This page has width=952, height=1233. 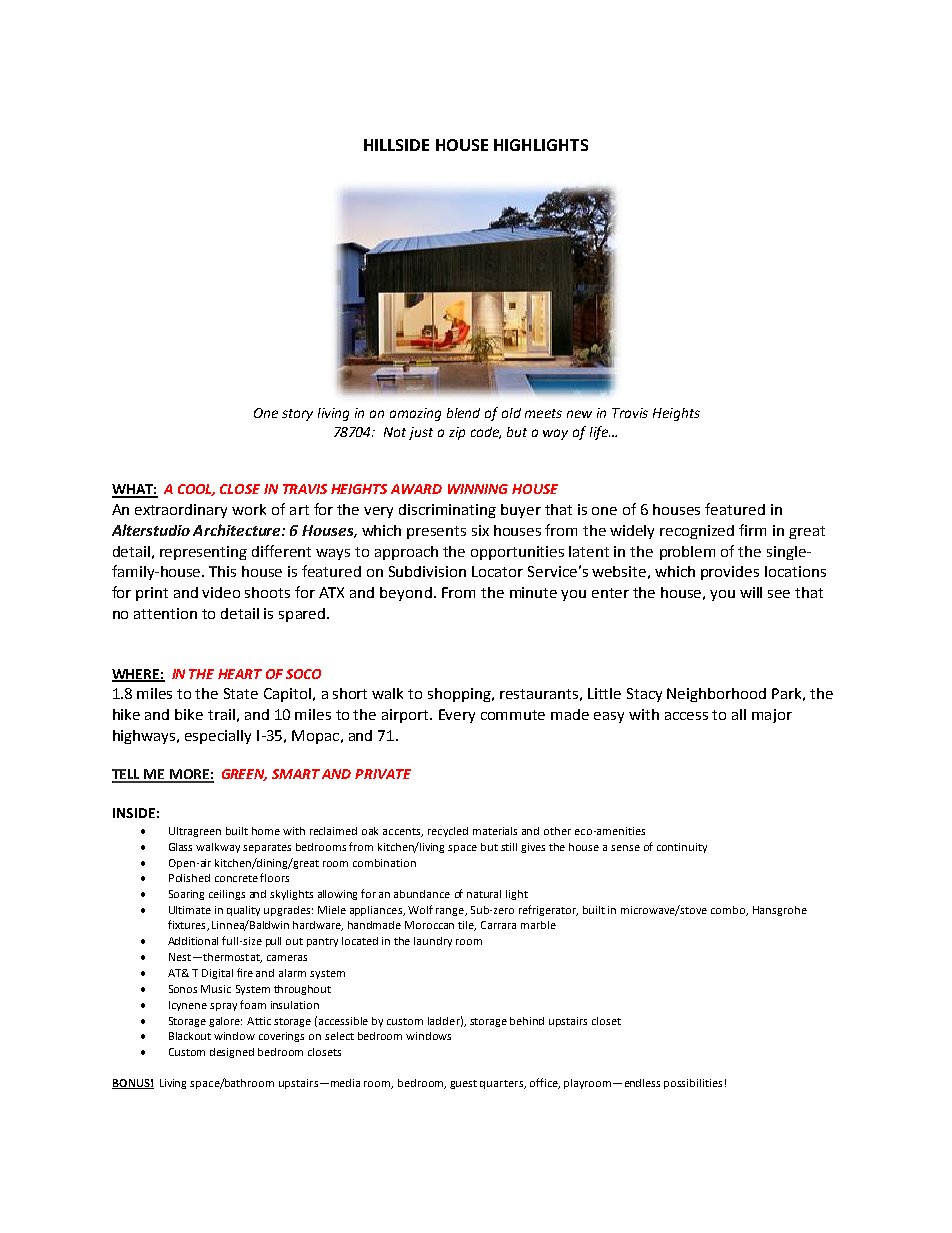 I want to click on WINNING, so click(x=478, y=489).
